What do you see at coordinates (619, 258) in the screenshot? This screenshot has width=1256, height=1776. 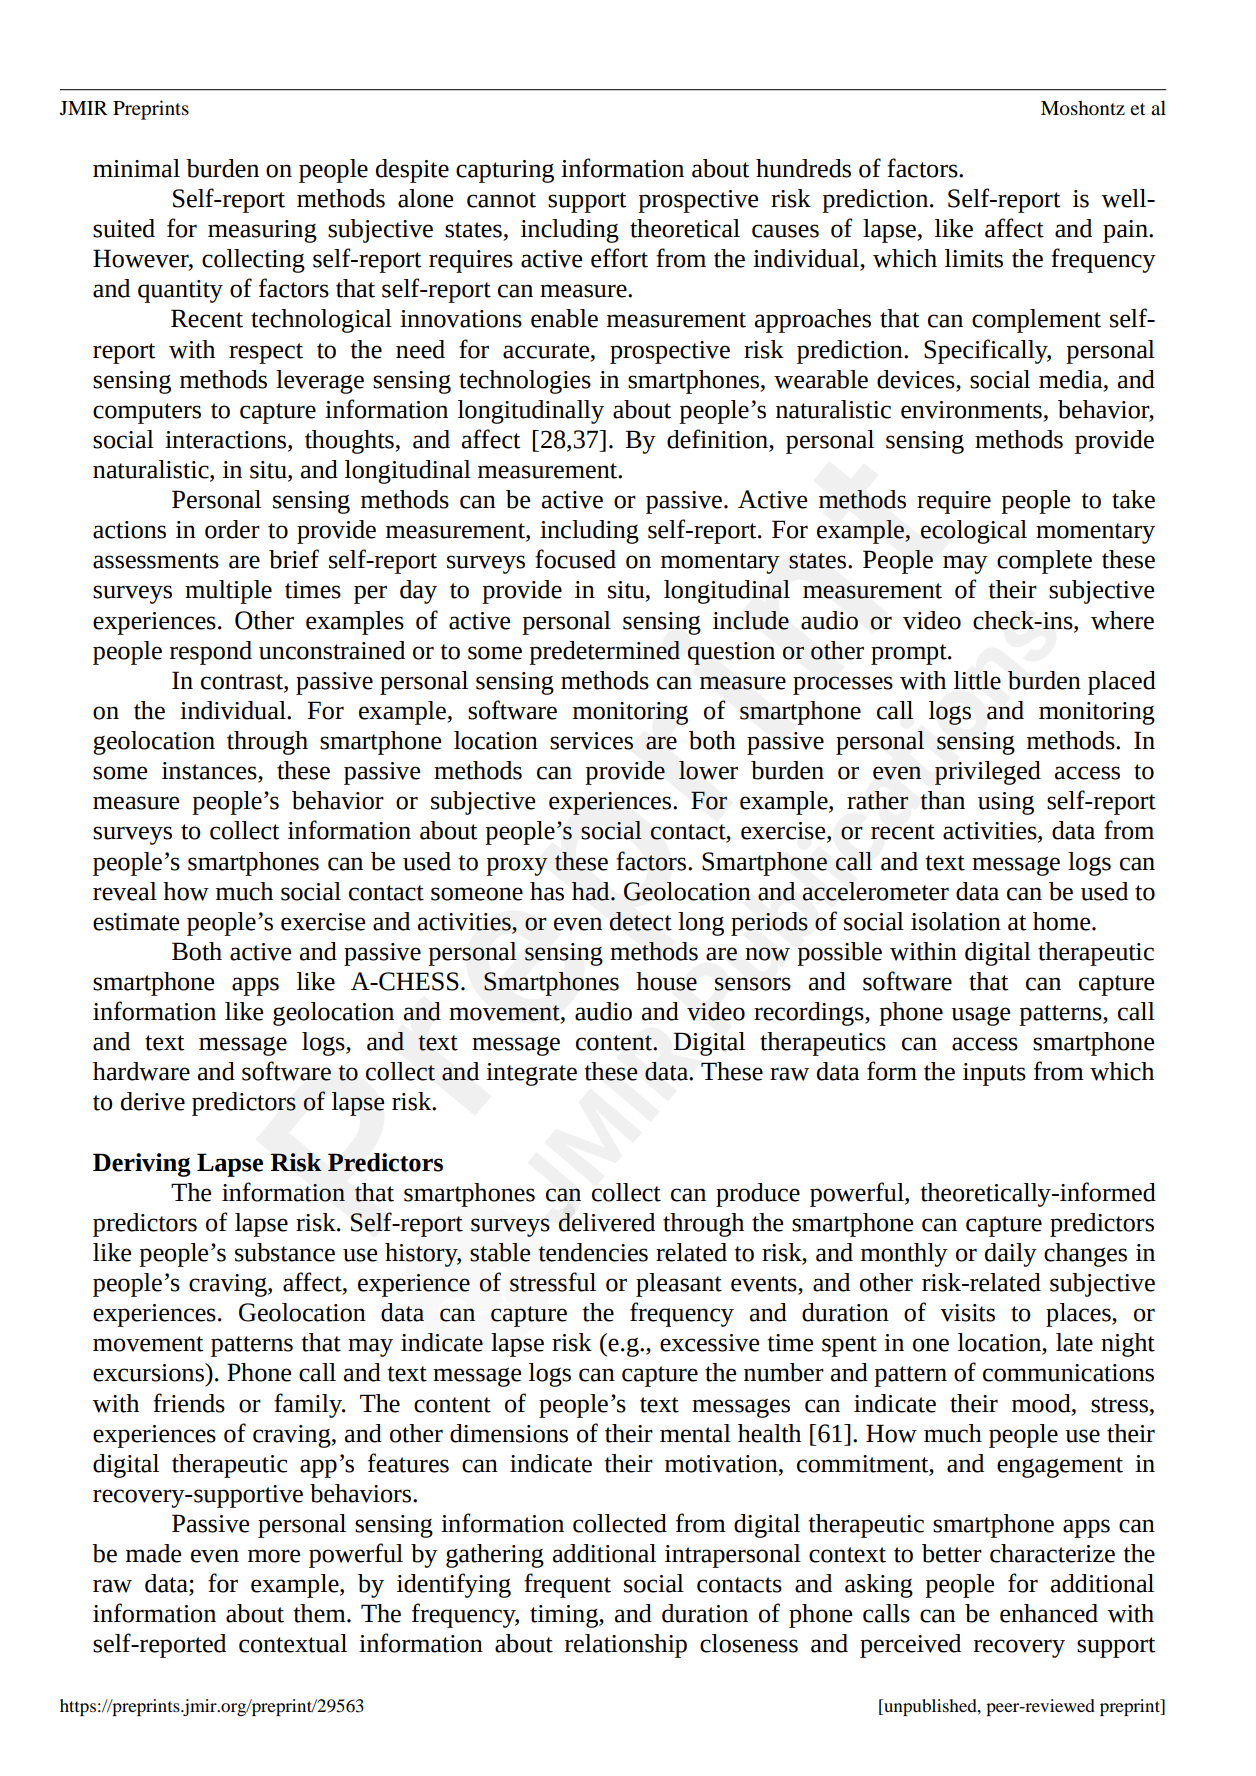 I see `effort` at bounding box center [619, 258].
